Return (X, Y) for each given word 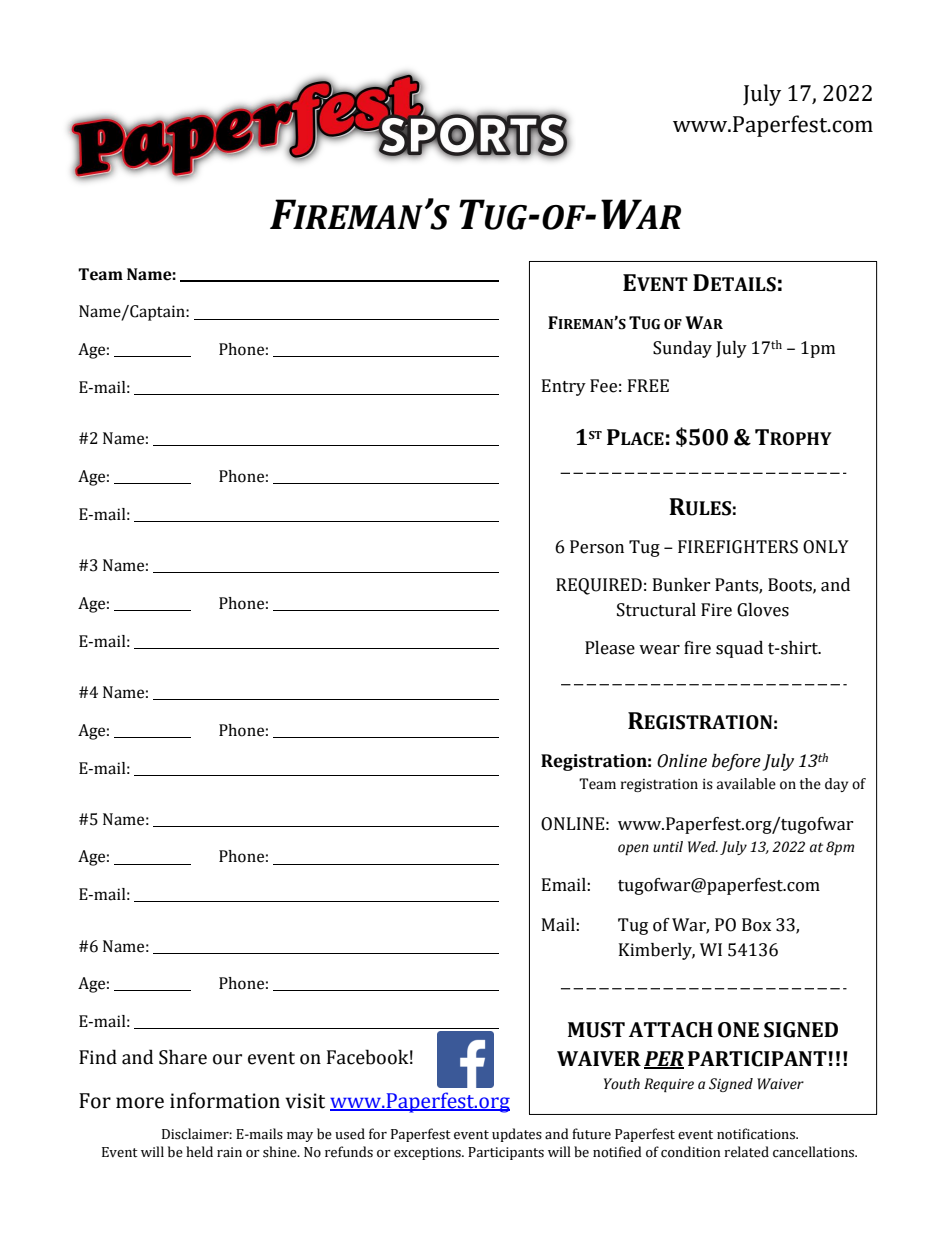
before (736, 762)
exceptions (428, 1153)
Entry (564, 387)
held (199, 1152)
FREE (648, 385)
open (633, 849)
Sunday (682, 349)
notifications (757, 1134)
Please (610, 648)
